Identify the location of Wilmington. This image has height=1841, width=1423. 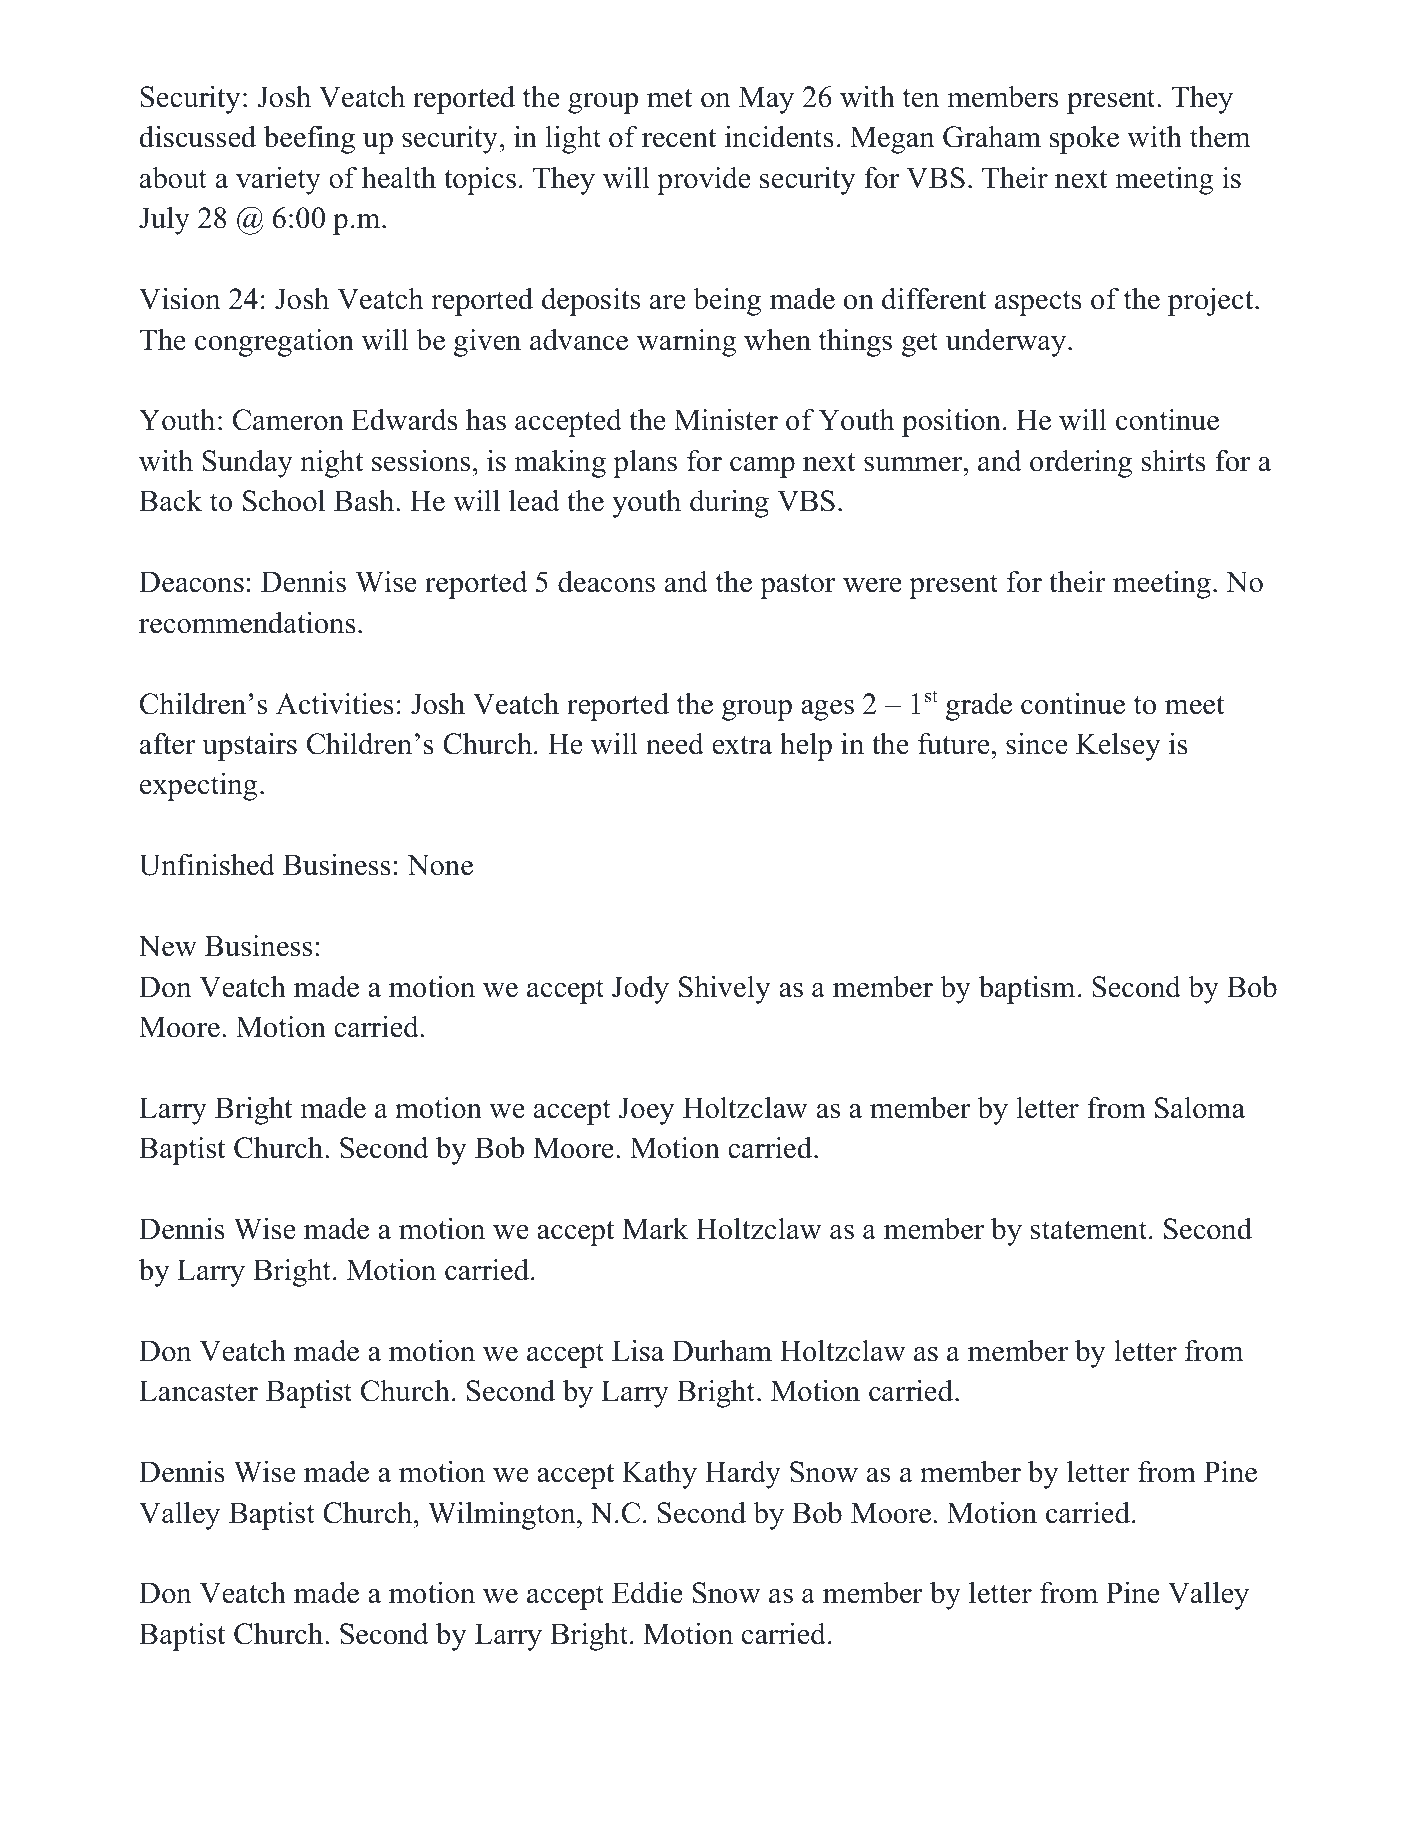
(503, 1516).
